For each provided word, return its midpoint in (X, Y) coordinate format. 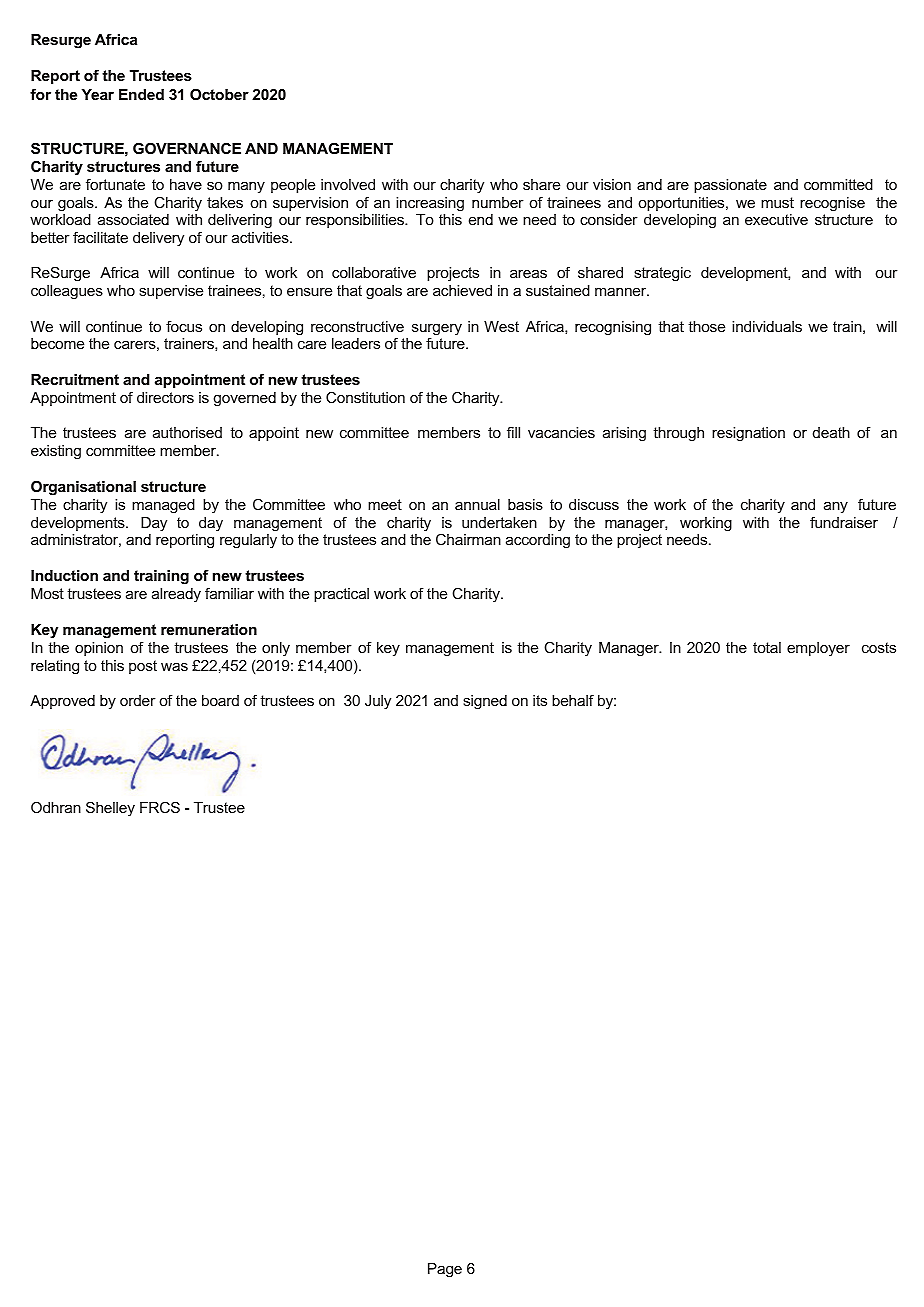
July (378, 702)
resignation (748, 434)
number (498, 202)
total (767, 647)
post (143, 667)
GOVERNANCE (187, 148)
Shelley (110, 808)
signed (485, 702)
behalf (573, 700)
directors (165, 397)
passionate (730, 186)
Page (445, 1270)
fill (513, 432)
